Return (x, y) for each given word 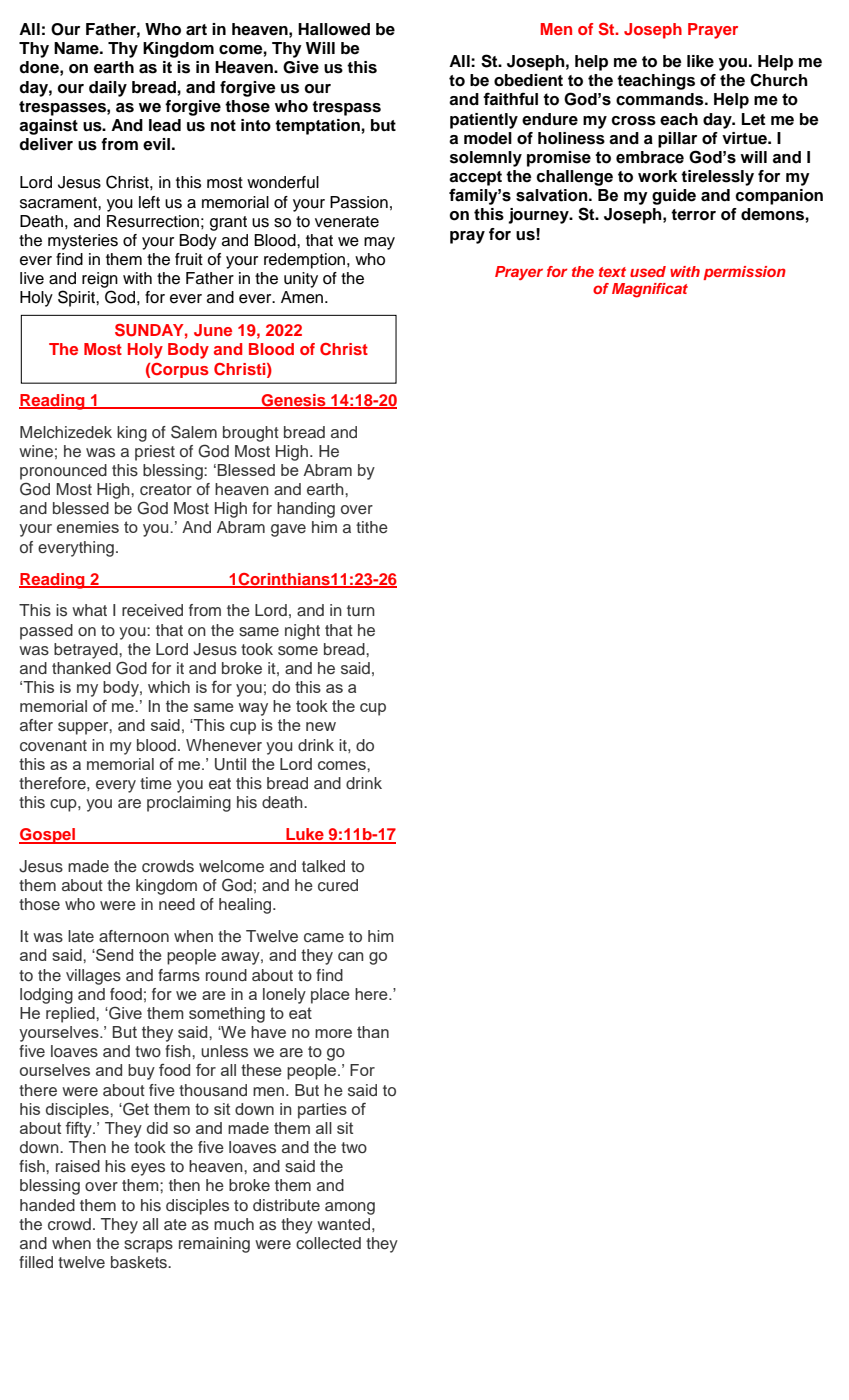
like (700, 61)
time (156, 783)
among (350, 1208)
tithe (372, 527)
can (350, 956)
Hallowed (334, 29)
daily (108, 89)
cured (338, 885)
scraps (148, 1246)
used (648, 271)
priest (155, 453)
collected (328, 1243)
